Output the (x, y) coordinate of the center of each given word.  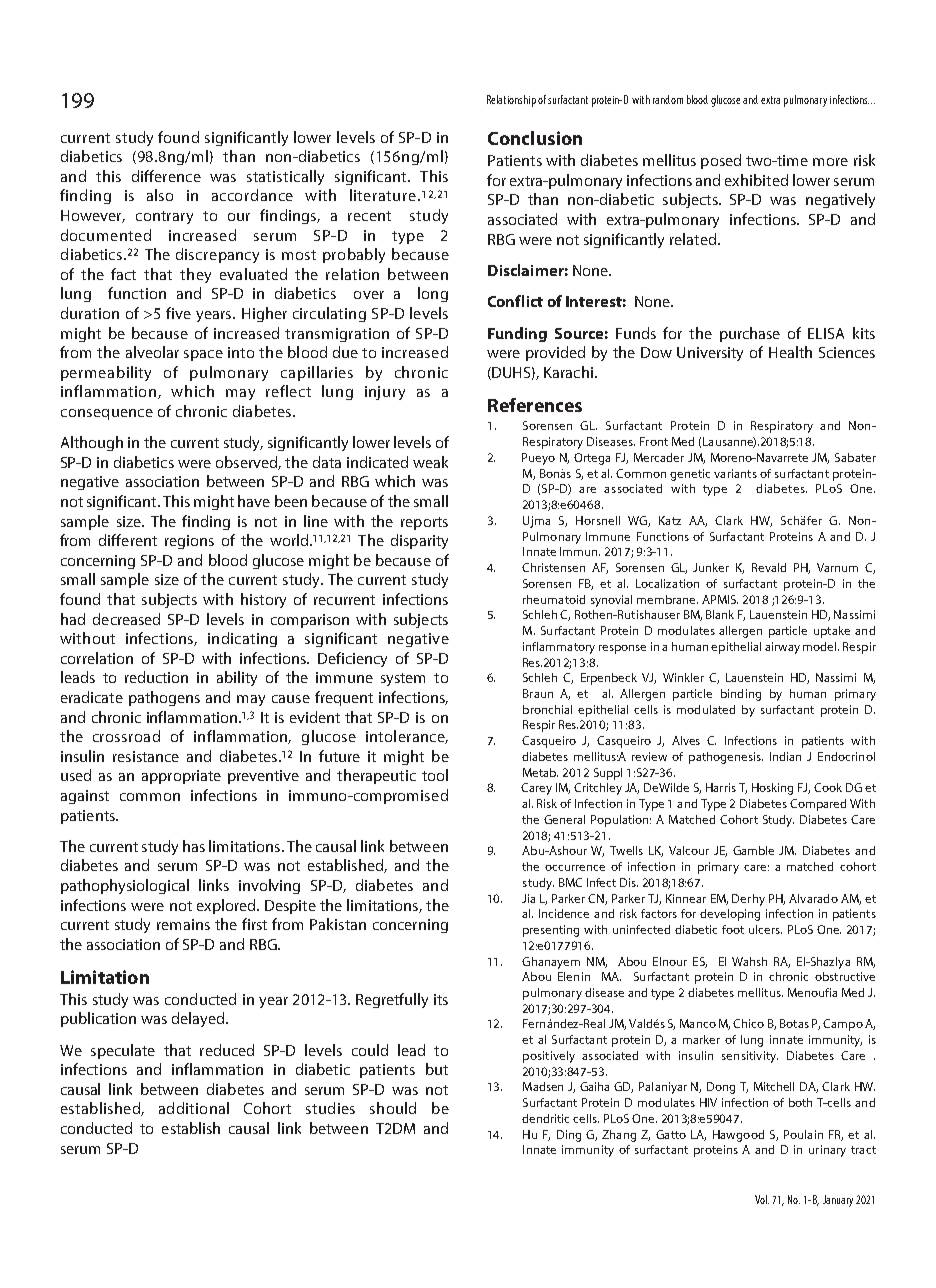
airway (782, 648)
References (535, 405)
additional (194, 1108)
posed (721, 161)
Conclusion (535, 138)
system (403, 679)
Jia (528, 898)
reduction (156, 677)
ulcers (765, 929)
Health (790, 352)
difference (166, 176)
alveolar (152, 352)
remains (183, 924)
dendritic (545, 1118)
